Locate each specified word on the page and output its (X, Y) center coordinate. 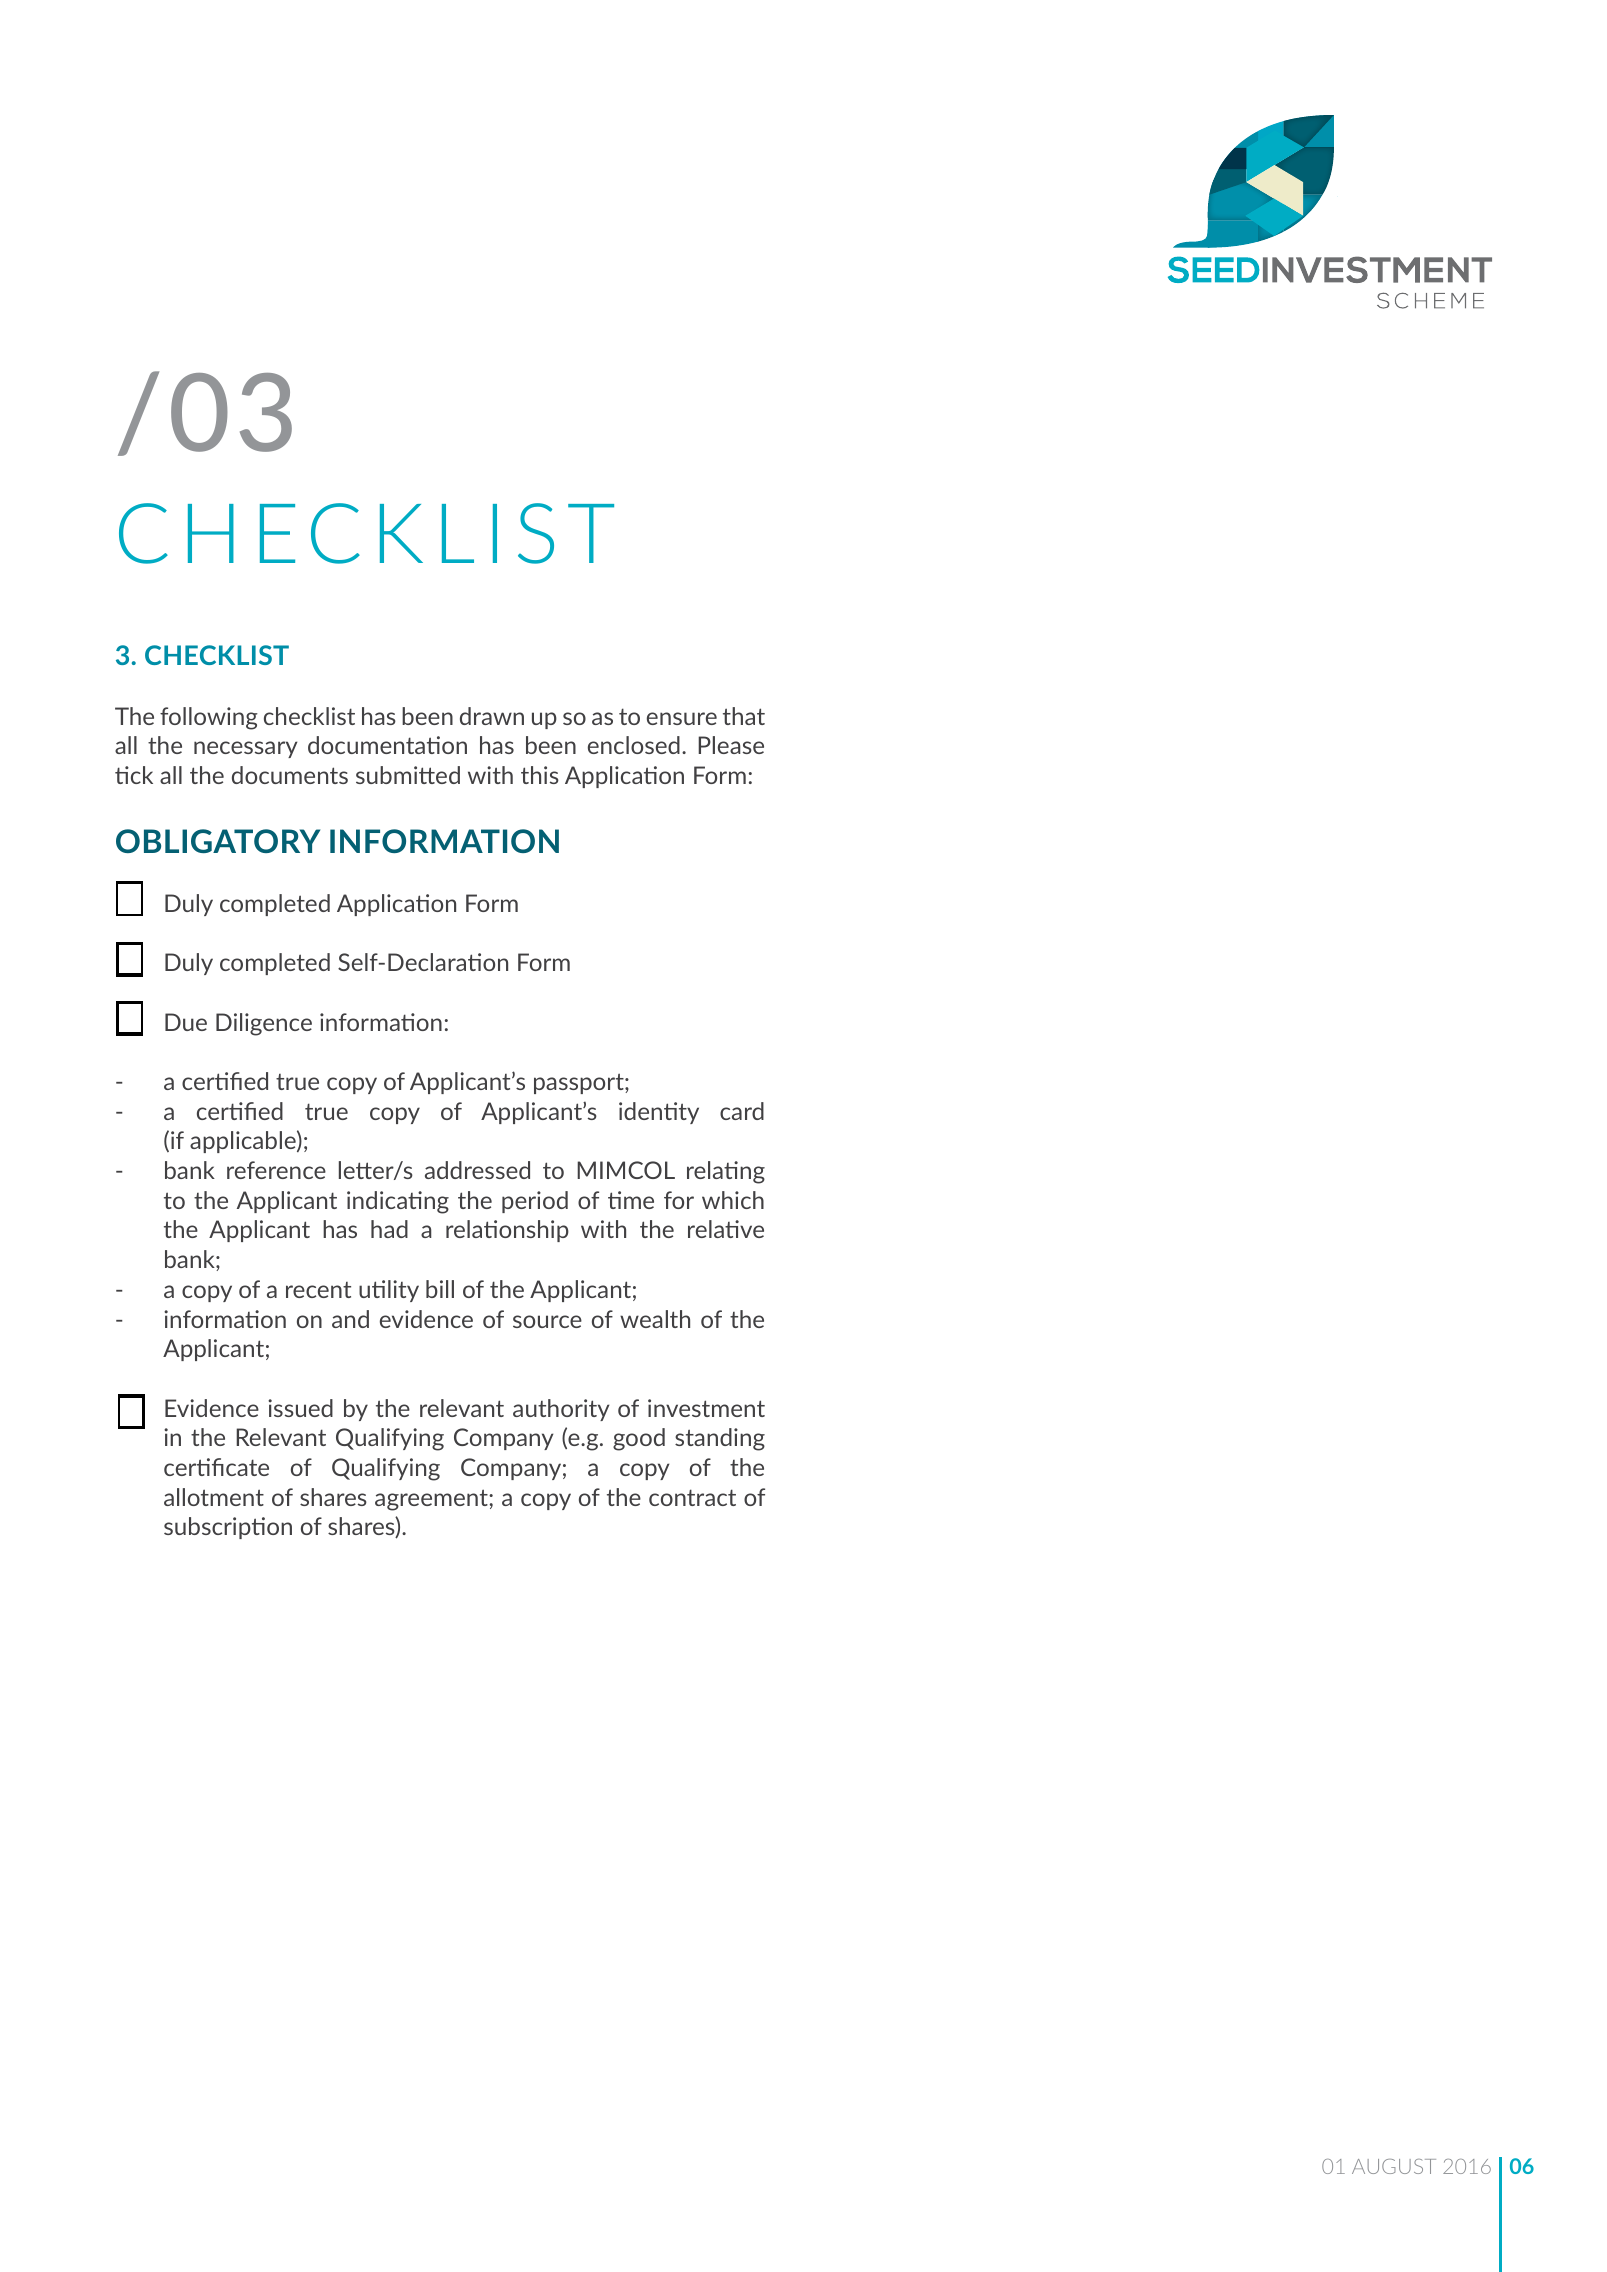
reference (276, 1170)
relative (726, 1229)
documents (290, 775)
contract (692, 1497)
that (744, 716)
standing (720, 1439)
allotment (214, 1497)
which (733, 1200)
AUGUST (1394, 2166)
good (639, 1439)
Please (731, 745)
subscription (228, 1528)
